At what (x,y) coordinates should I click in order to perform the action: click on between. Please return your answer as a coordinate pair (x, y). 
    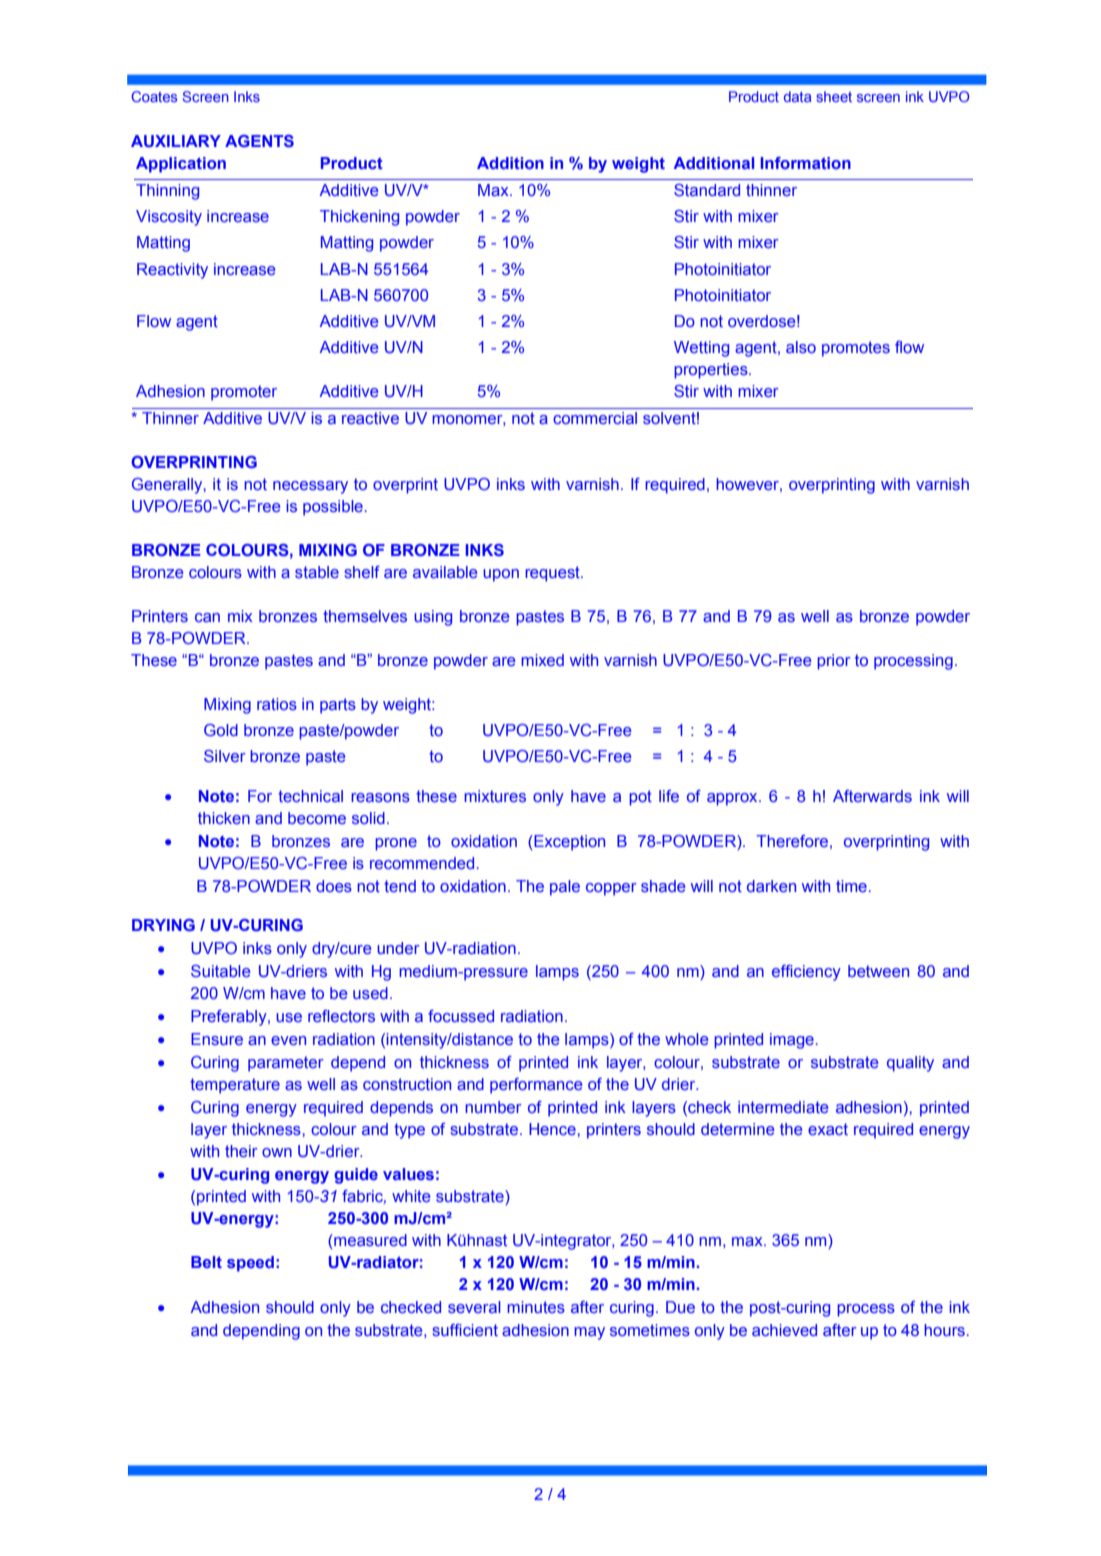
    Looking at the image, I should click on (878, 971).
